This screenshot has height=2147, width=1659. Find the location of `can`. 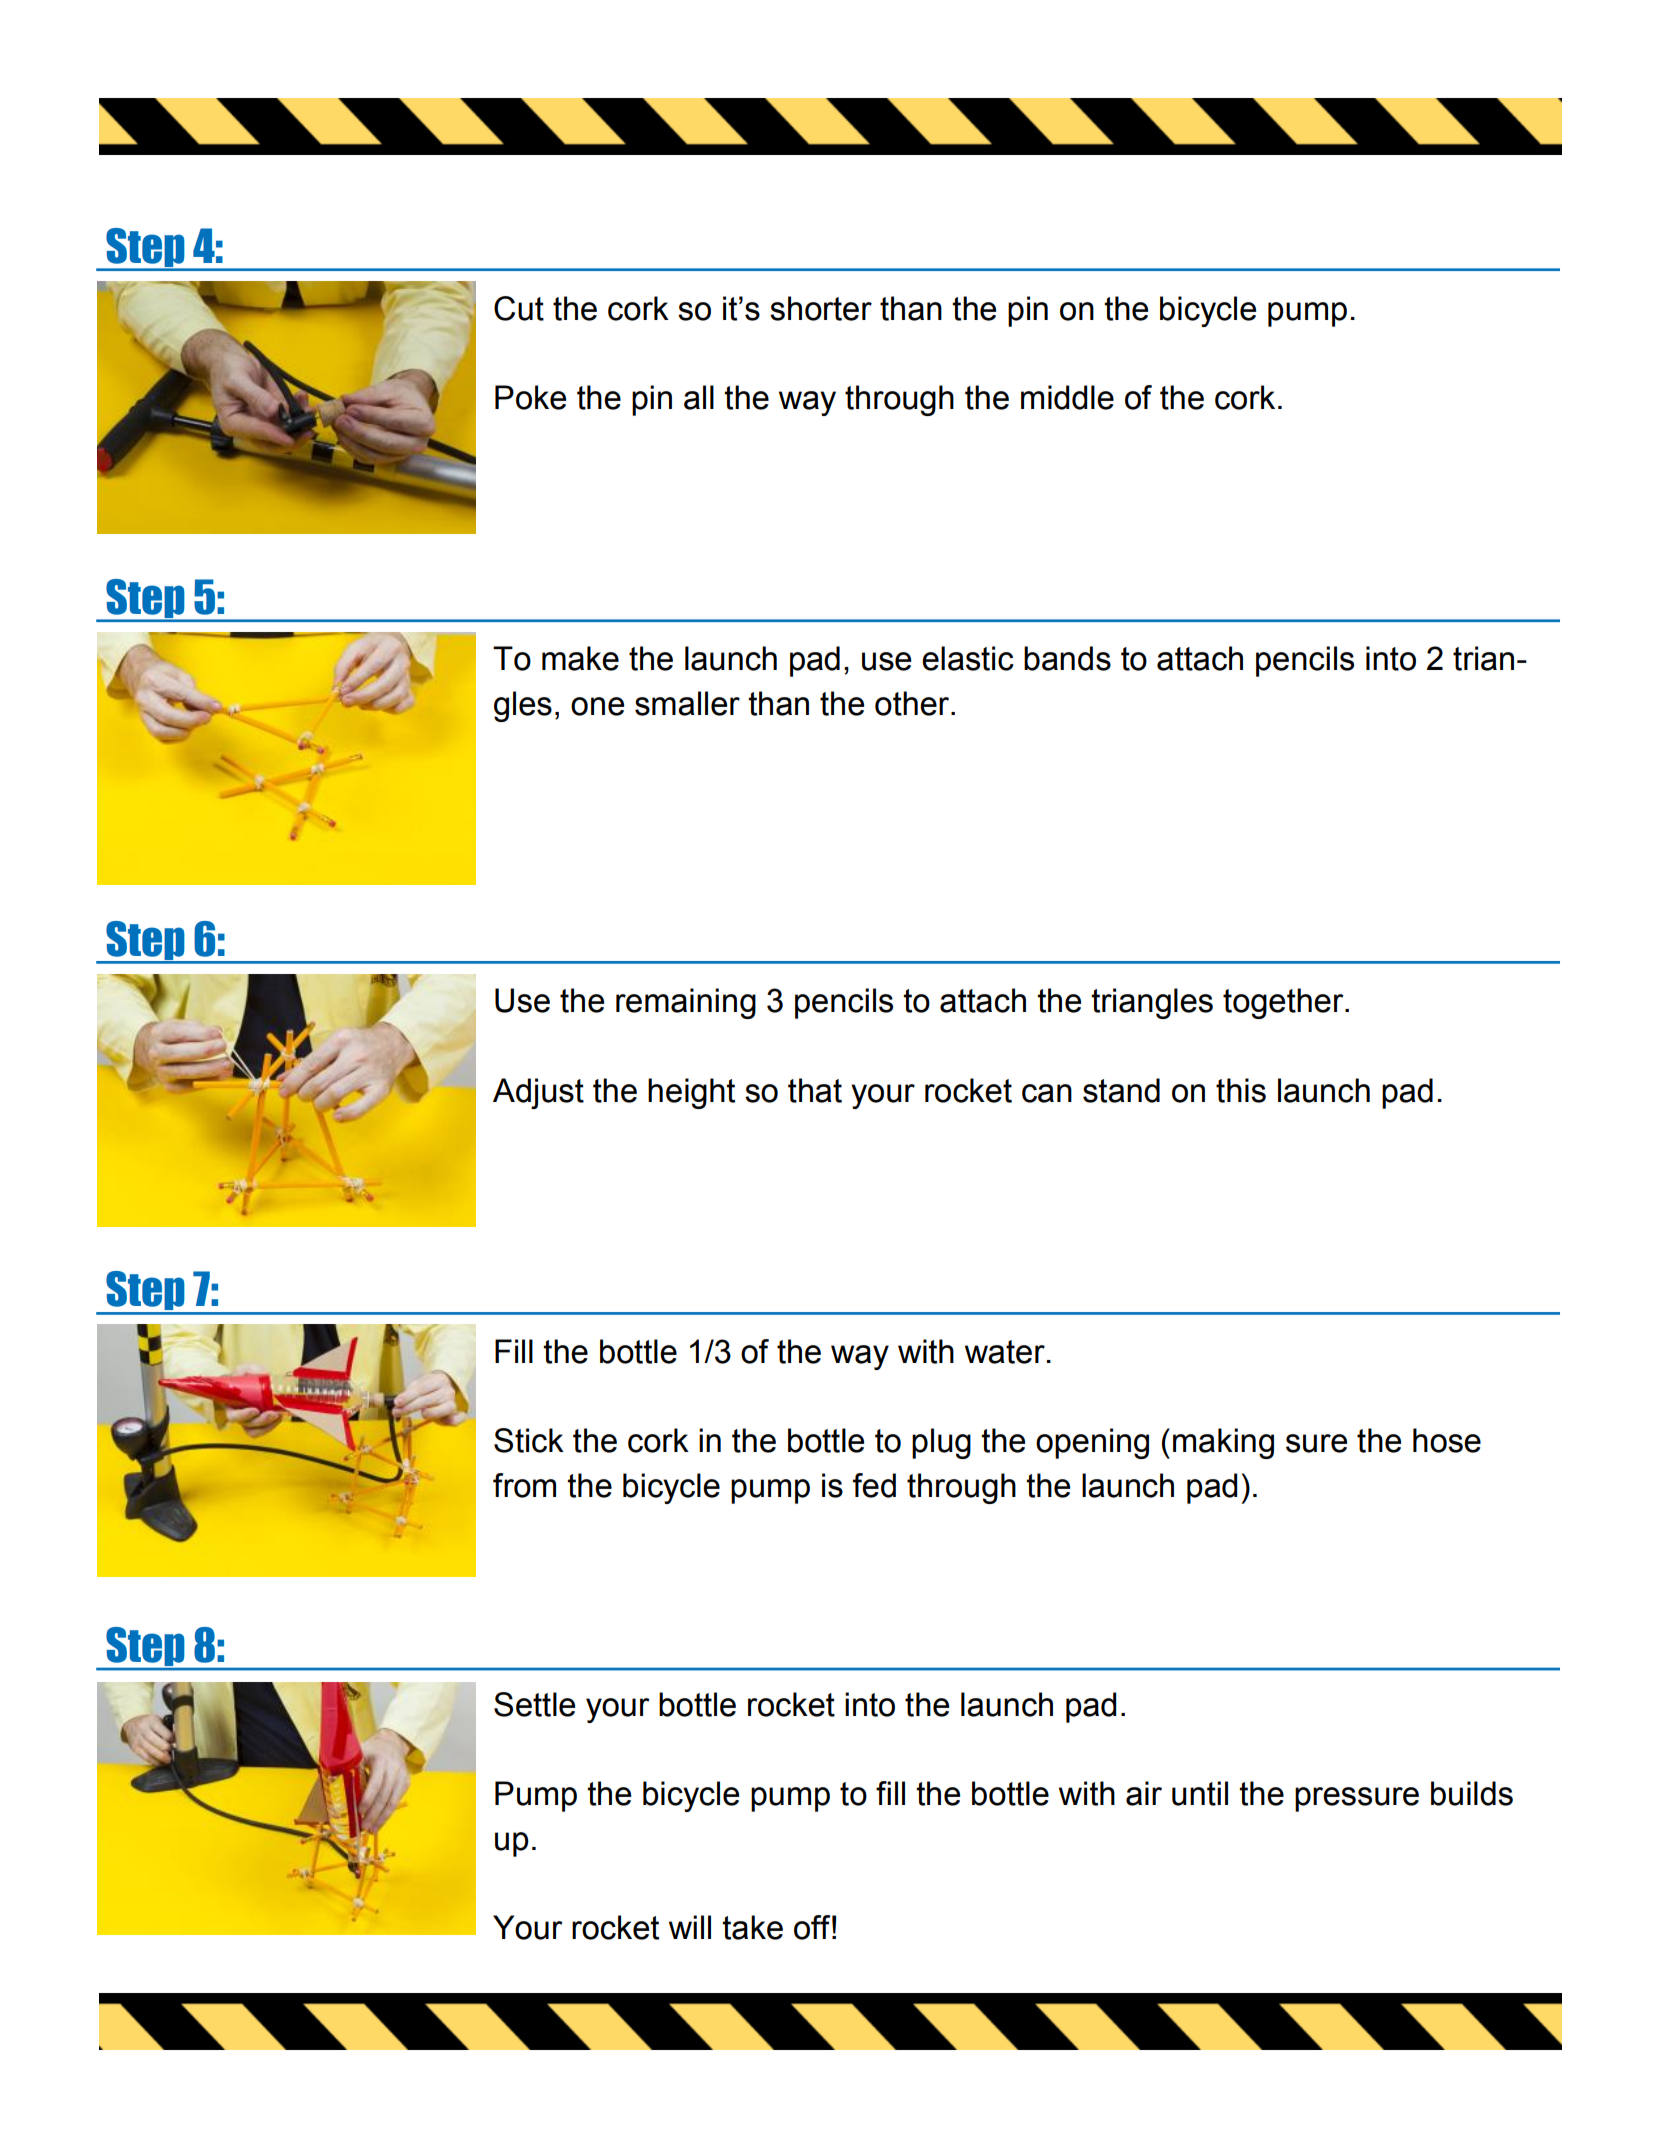

can is located at coordinates (1047, 1093).
